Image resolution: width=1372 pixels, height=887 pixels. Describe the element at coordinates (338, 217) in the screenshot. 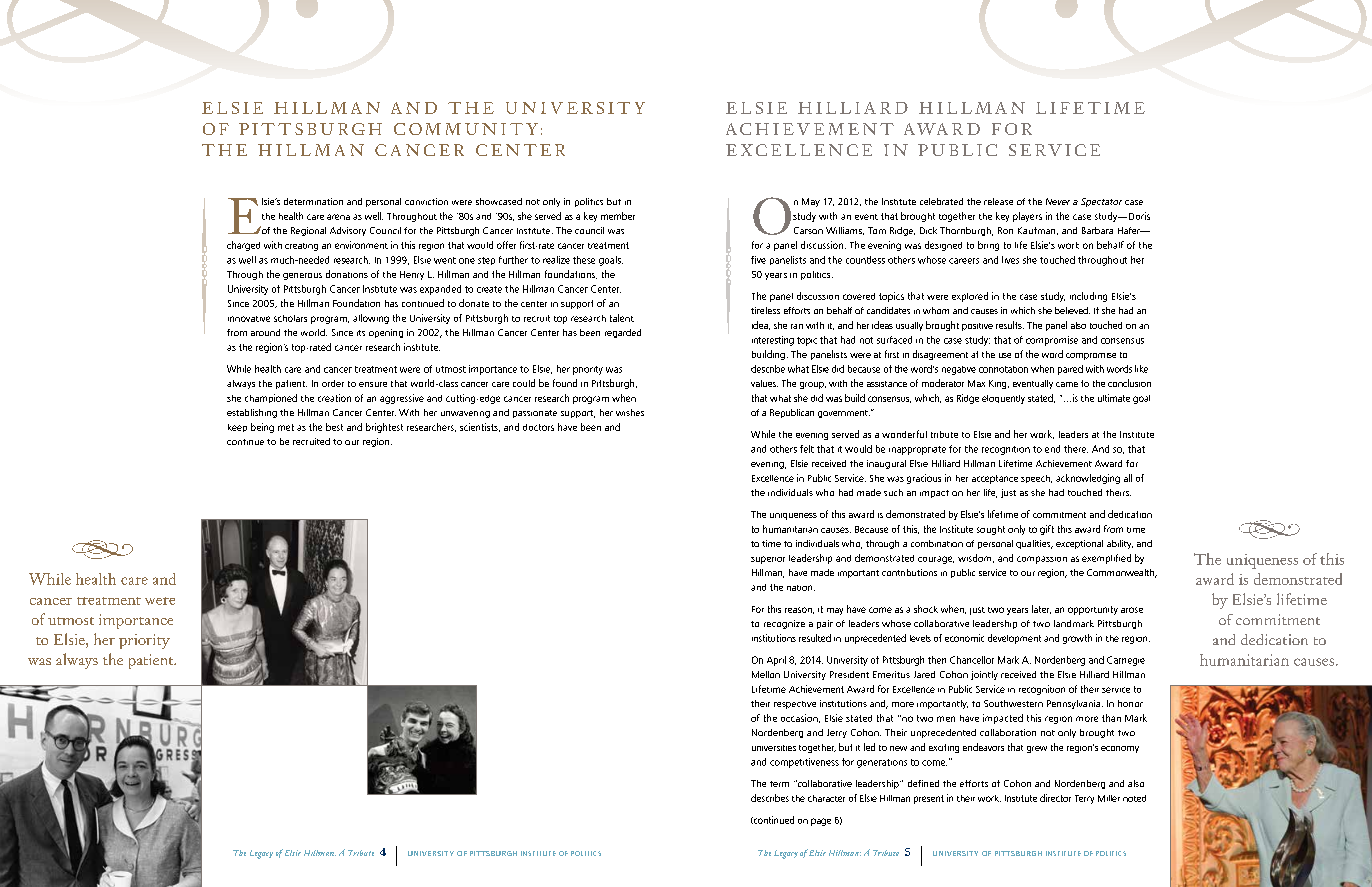

I see `arena` at that location.
